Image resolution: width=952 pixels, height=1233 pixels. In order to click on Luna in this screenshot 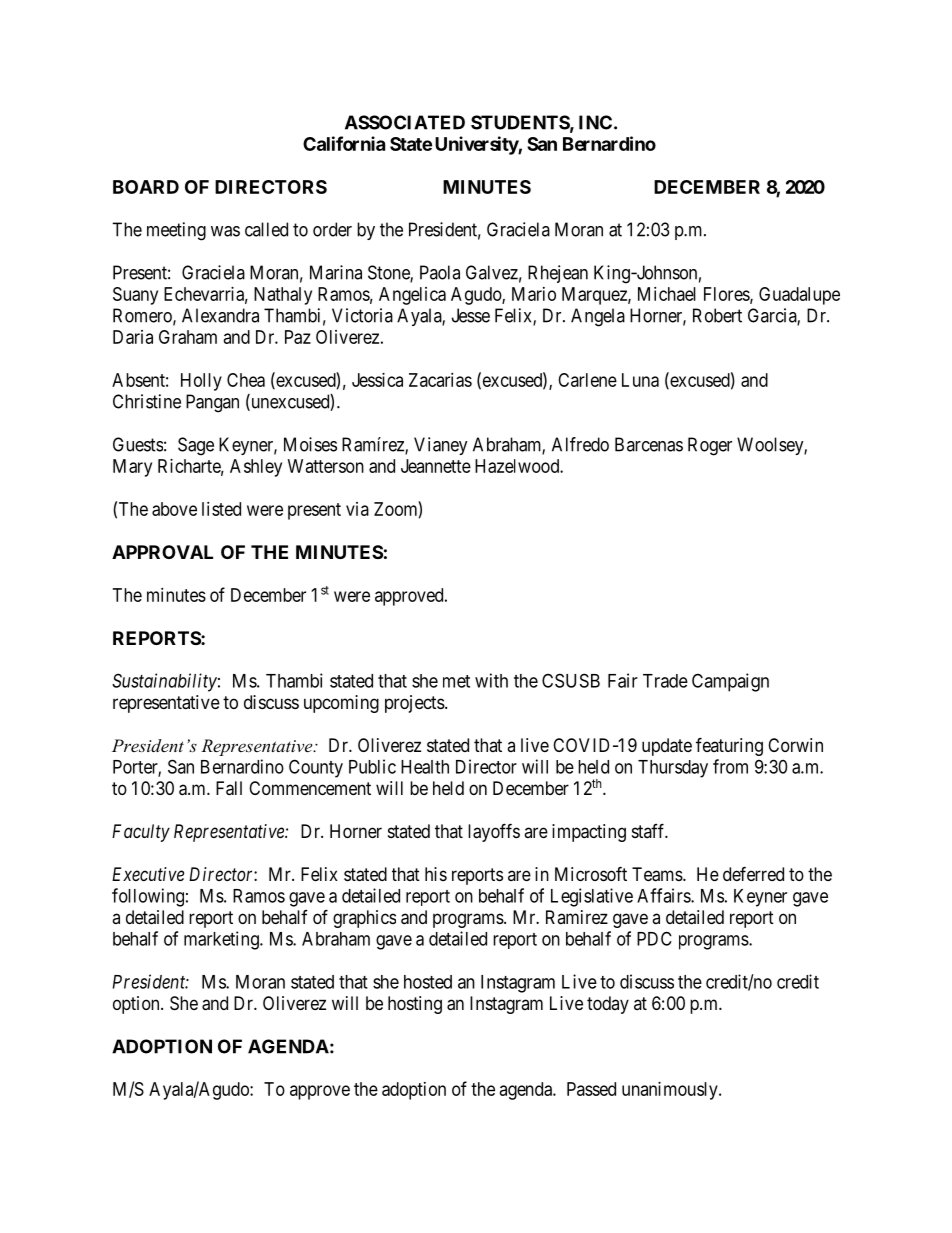, I will do `click(640, 380)`.
